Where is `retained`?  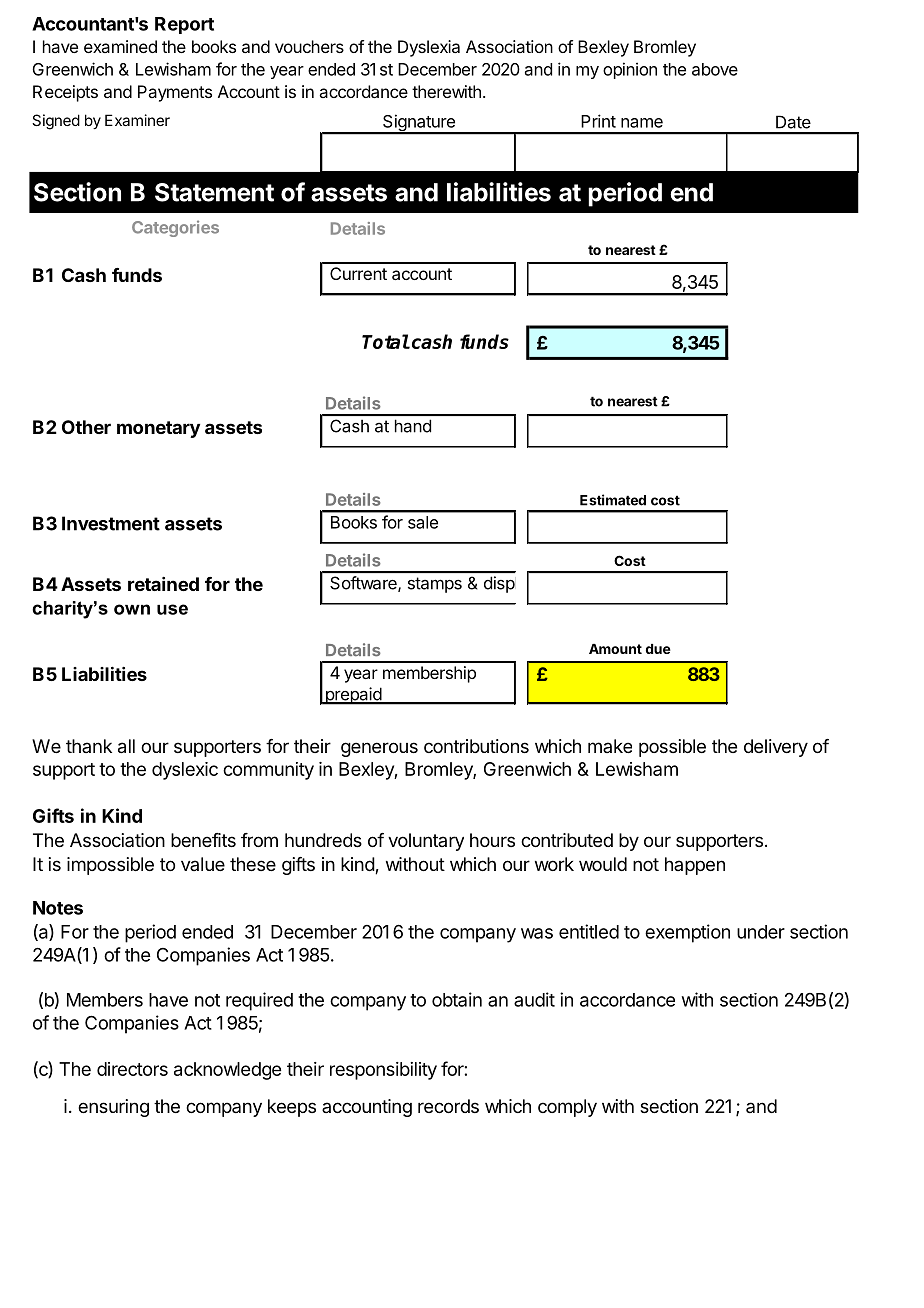 retained is located at coordinates (163, 584).
